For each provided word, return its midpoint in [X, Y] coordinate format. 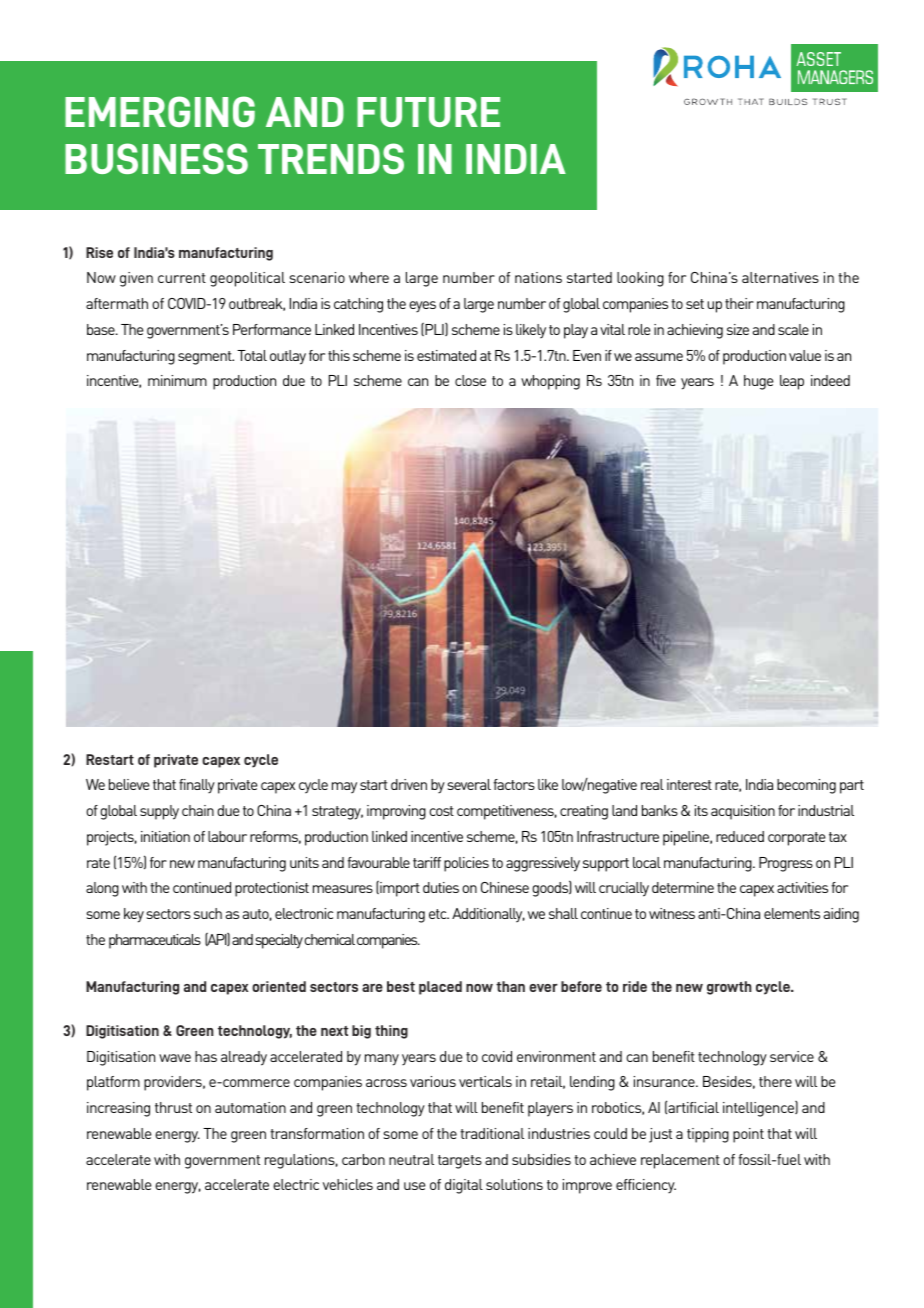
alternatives [780, 277]
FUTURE [428, 112]
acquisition [743, 812]
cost [441, 811]
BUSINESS [156, 158]
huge [758, 382]
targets [460, 1162]
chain [198, 810]
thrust [173, 1107]
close [470, 380]
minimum [177, 380]
